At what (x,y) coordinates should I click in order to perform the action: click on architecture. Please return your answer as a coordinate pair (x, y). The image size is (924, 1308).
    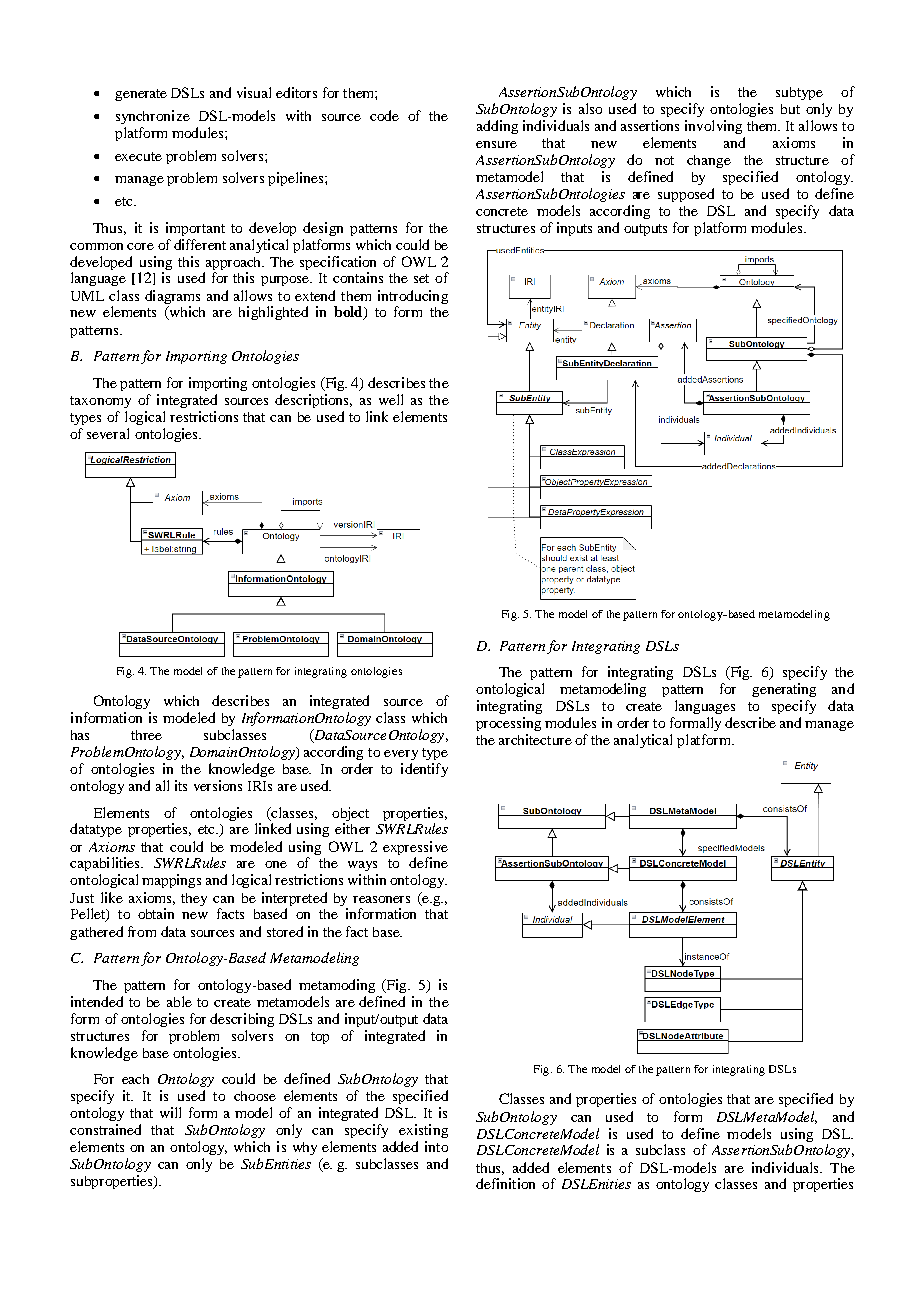
    Looking at the image, I should click on (535, 739).
